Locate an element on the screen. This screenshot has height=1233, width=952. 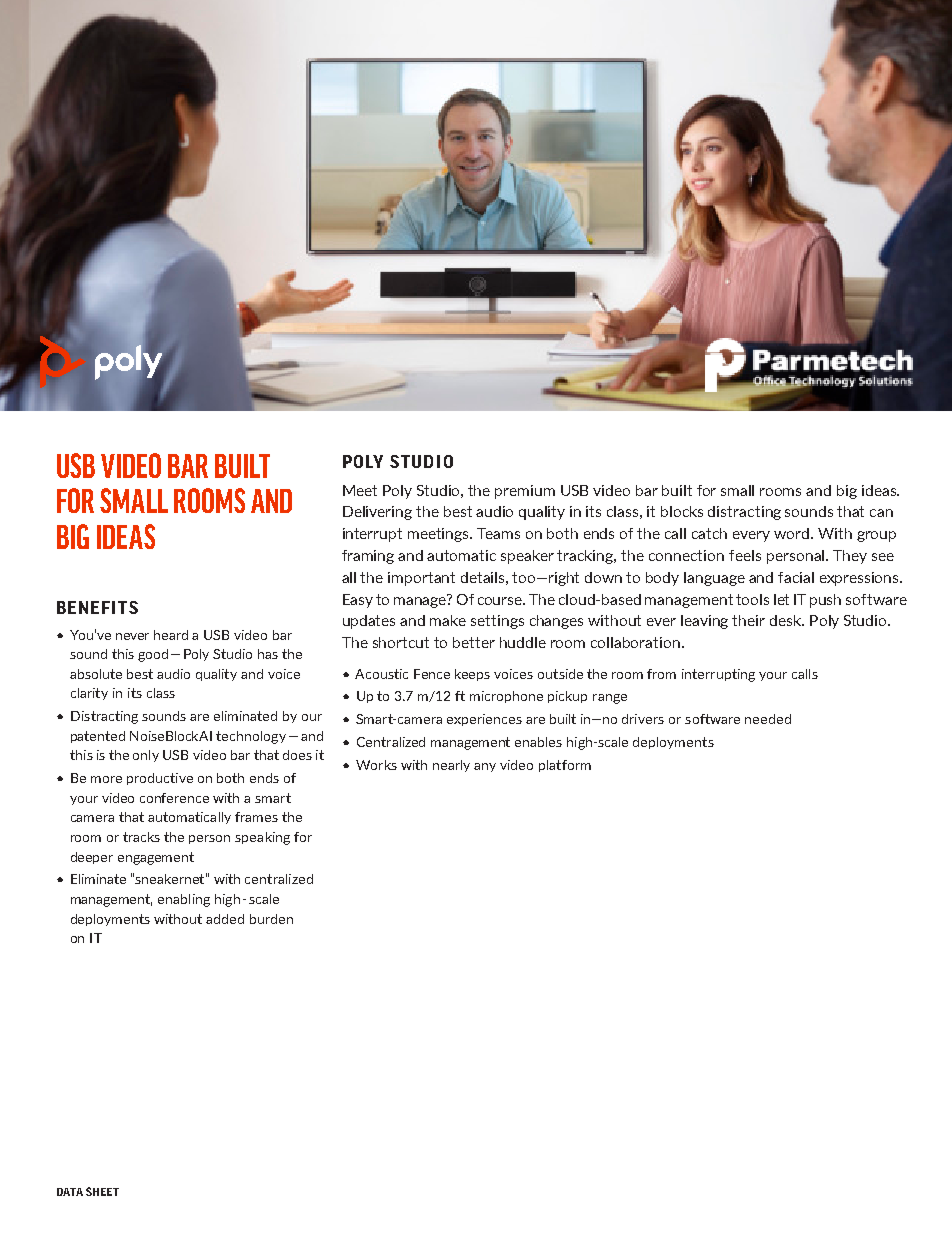
word is located at coordinates (793, 533).
